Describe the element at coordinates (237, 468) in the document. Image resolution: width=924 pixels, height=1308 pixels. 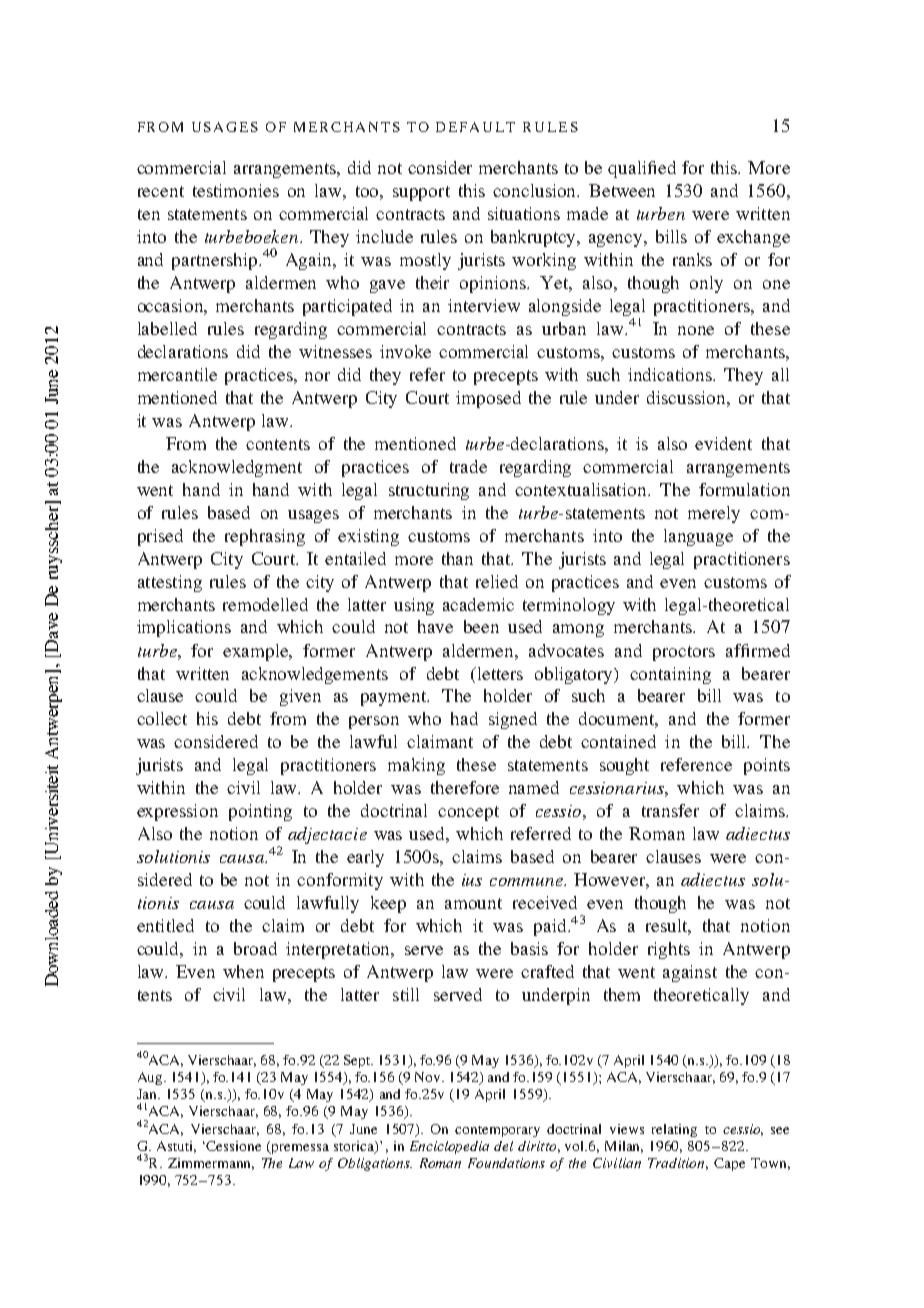
I see `acknowledgment` at that location.
